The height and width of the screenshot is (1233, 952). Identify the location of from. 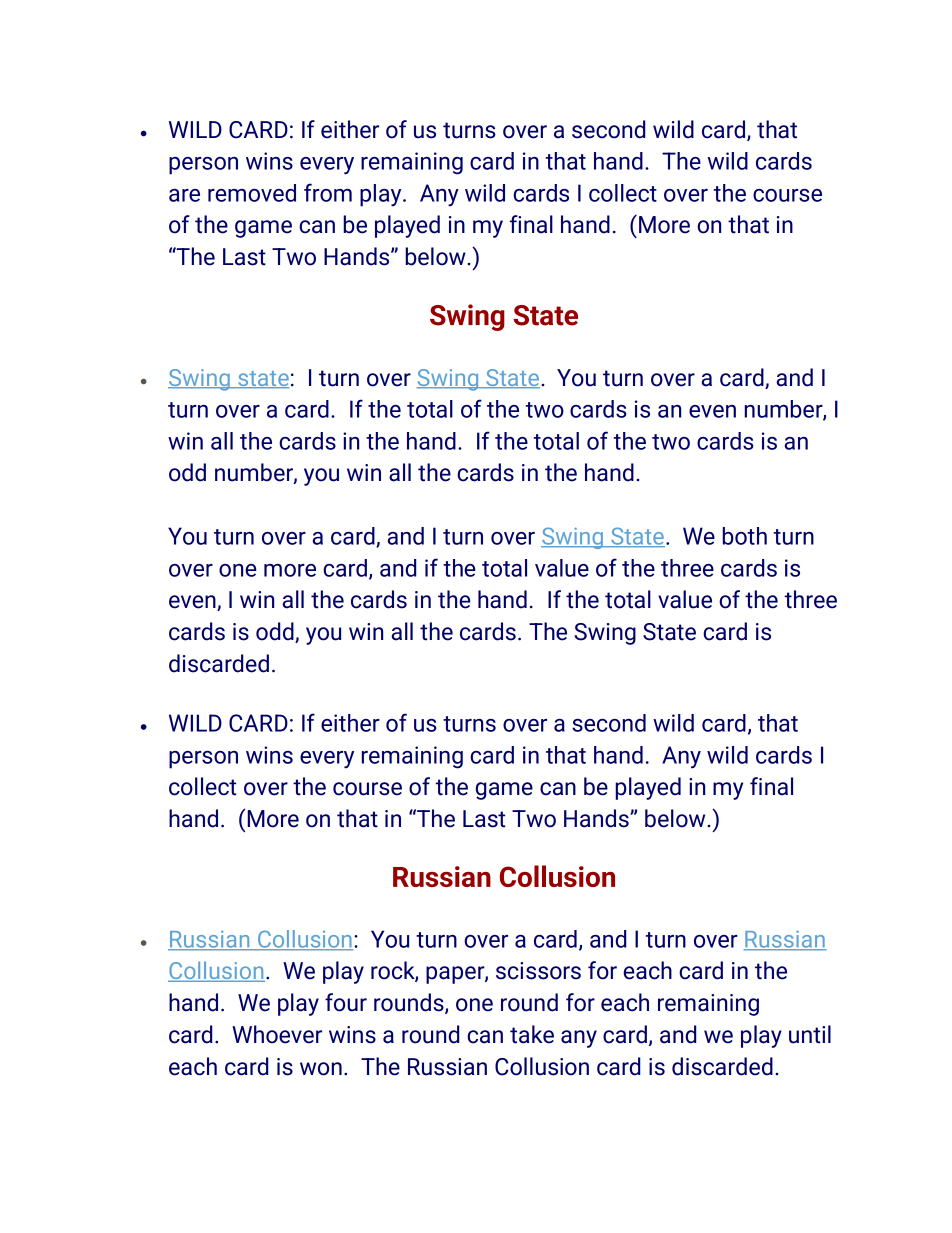
(328, 192).
